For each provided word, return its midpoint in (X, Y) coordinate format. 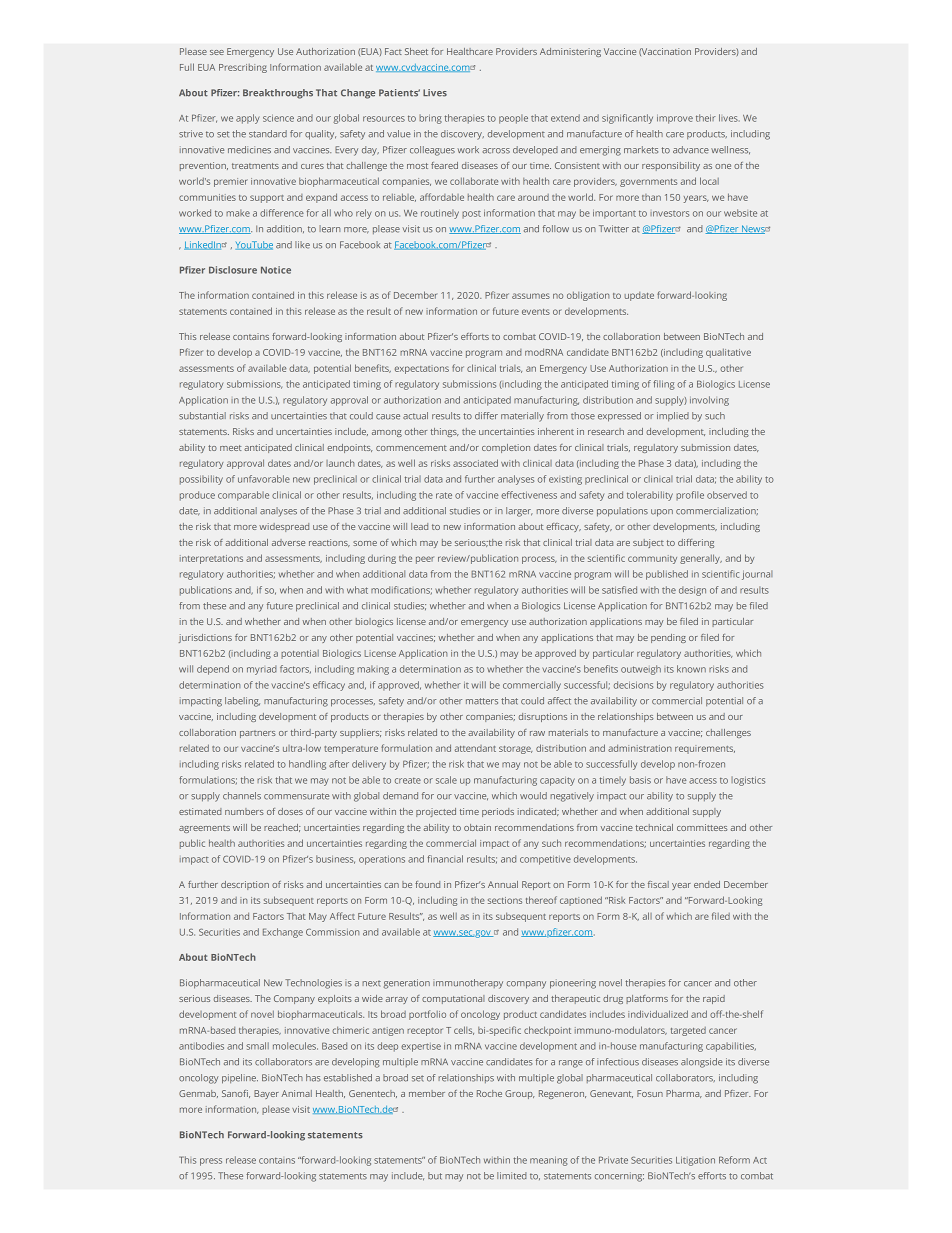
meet (230, 448)
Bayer (266, 1094)
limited (512, 1176)
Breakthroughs (278, 94)
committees (702, 827)
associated (475, 463)
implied (673, 416)
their (706, 118)
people (513, 119)
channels (242, 796)
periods (498, 812)
